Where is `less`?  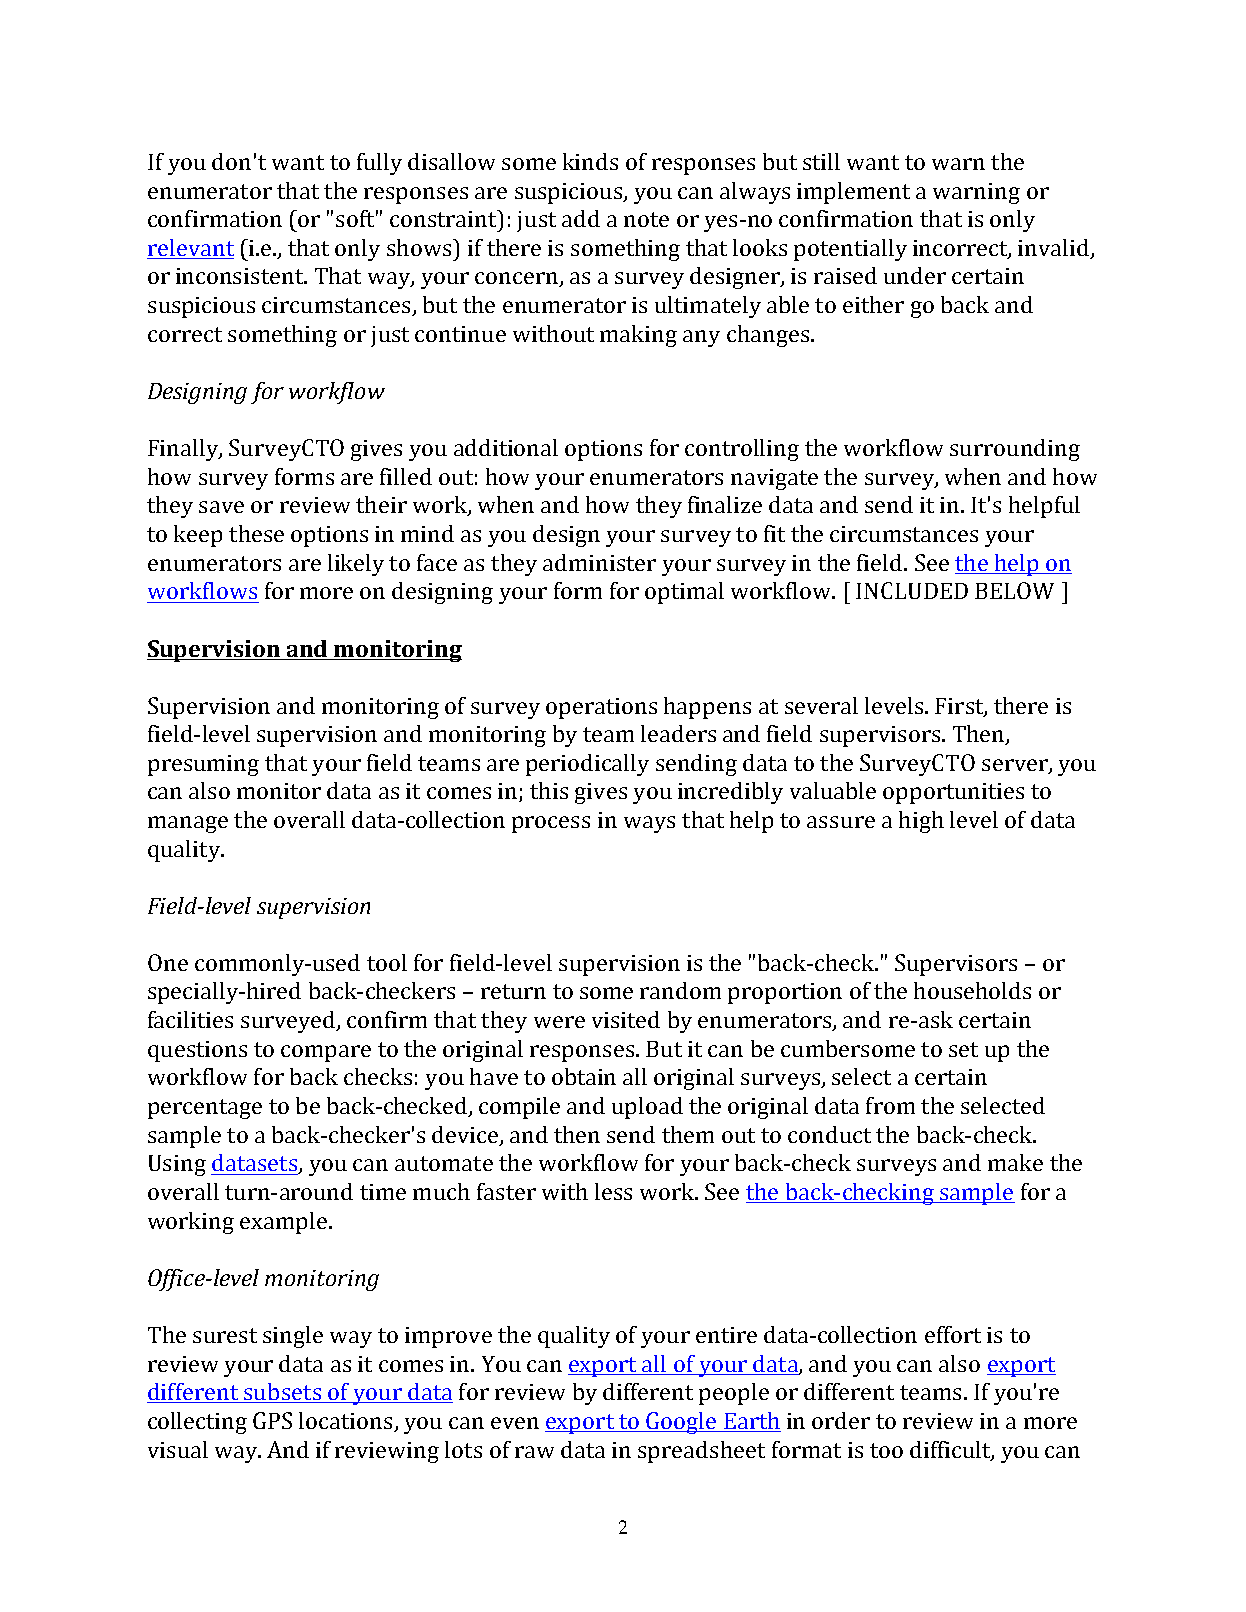
less is located at coordinates (613, 1191).
